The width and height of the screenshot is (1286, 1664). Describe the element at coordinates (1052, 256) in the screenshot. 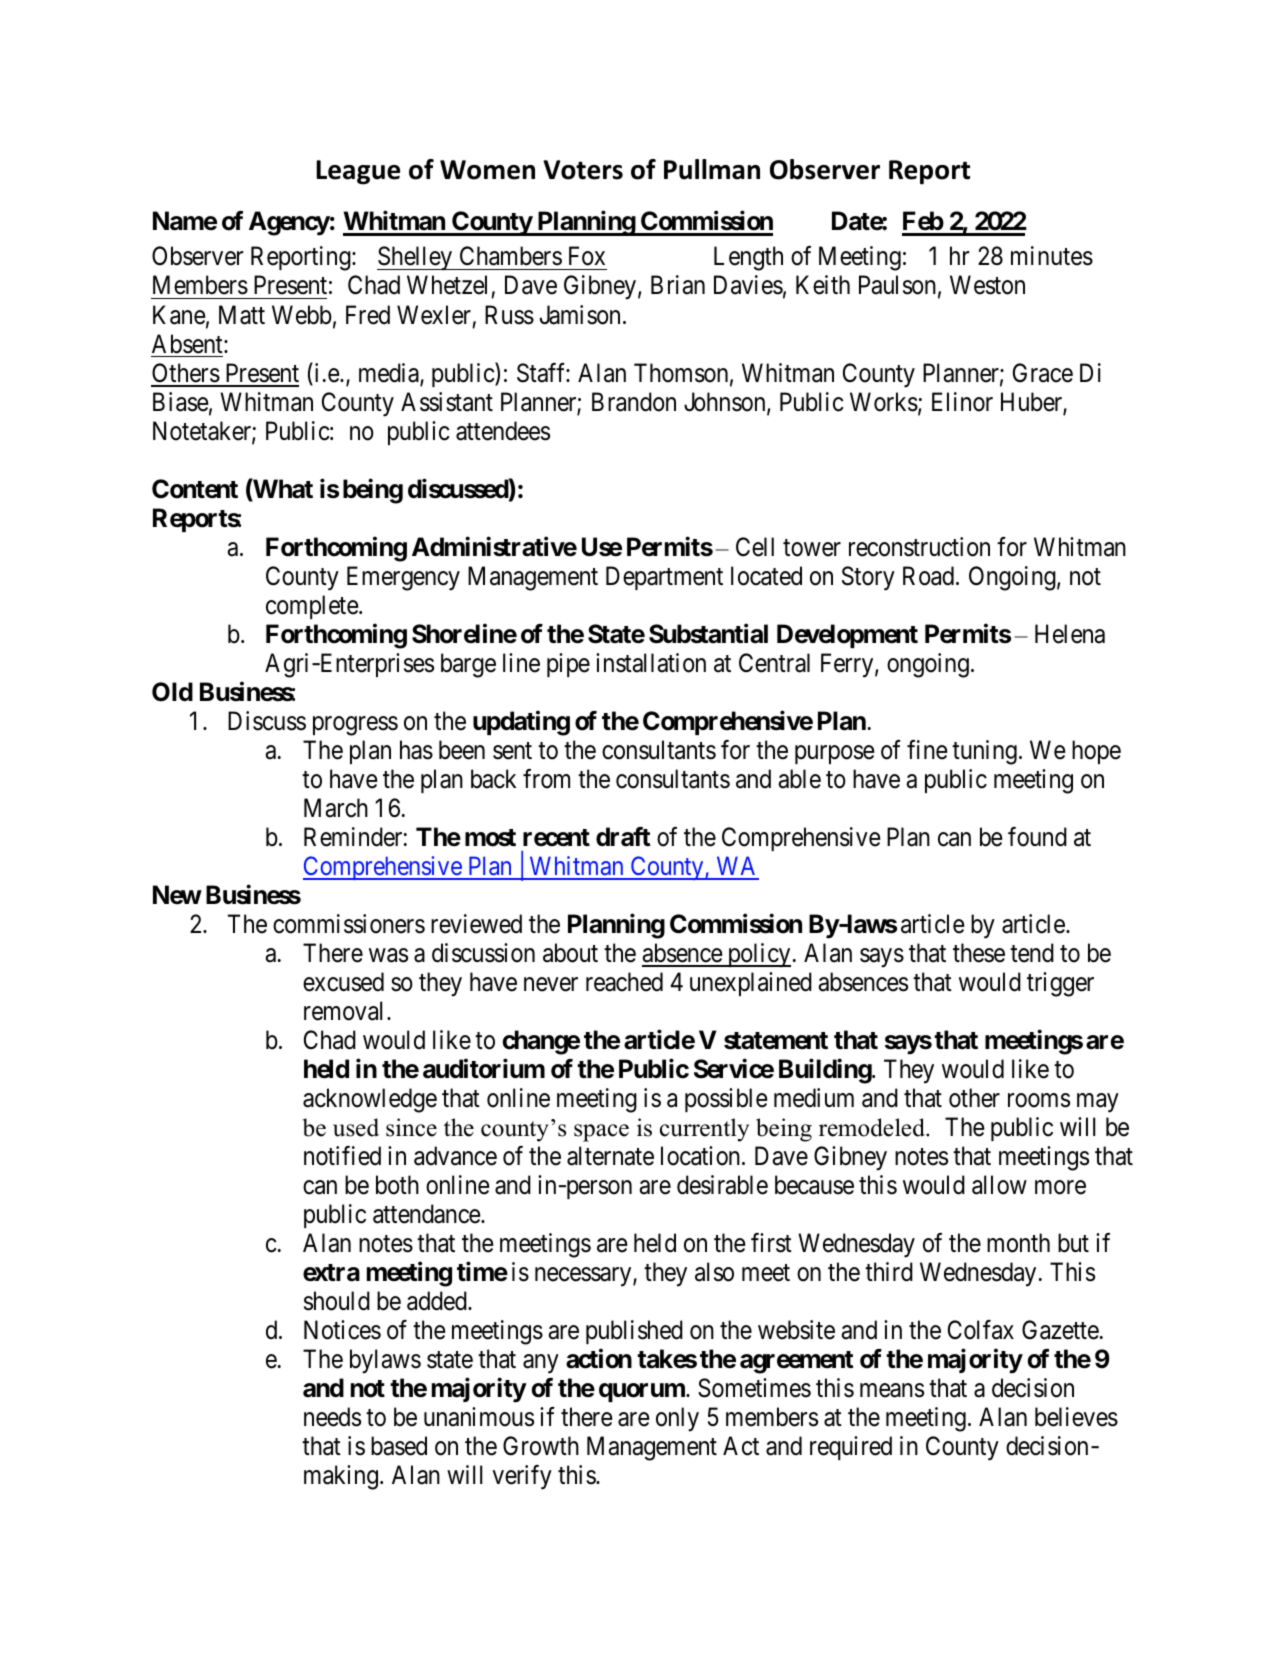

I see `minutes` at that location.
